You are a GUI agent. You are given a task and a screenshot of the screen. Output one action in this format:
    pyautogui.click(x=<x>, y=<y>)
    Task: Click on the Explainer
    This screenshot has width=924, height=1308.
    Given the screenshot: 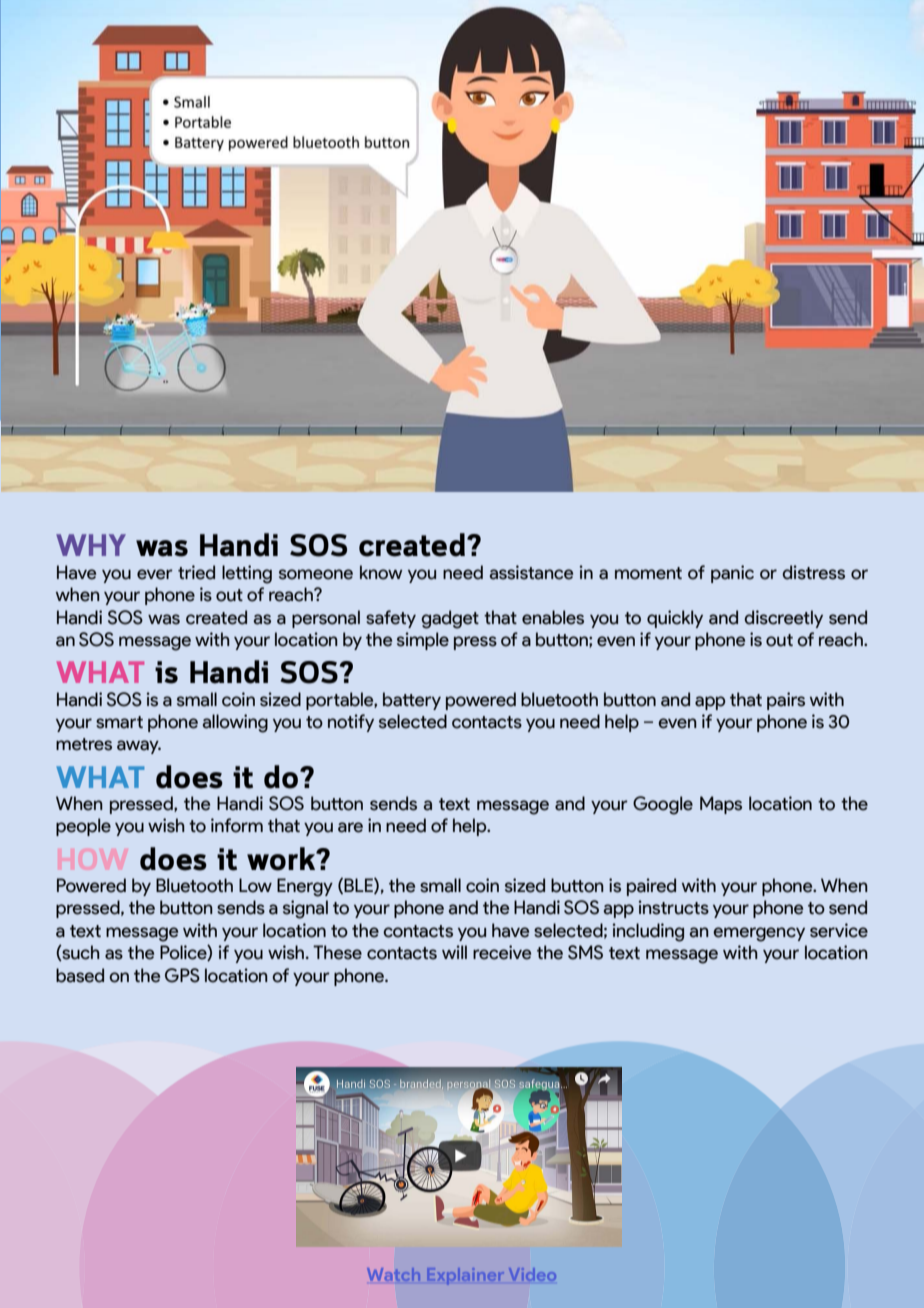 What is the action you would take?
    pyautogui.click(x=466, y=1276)
